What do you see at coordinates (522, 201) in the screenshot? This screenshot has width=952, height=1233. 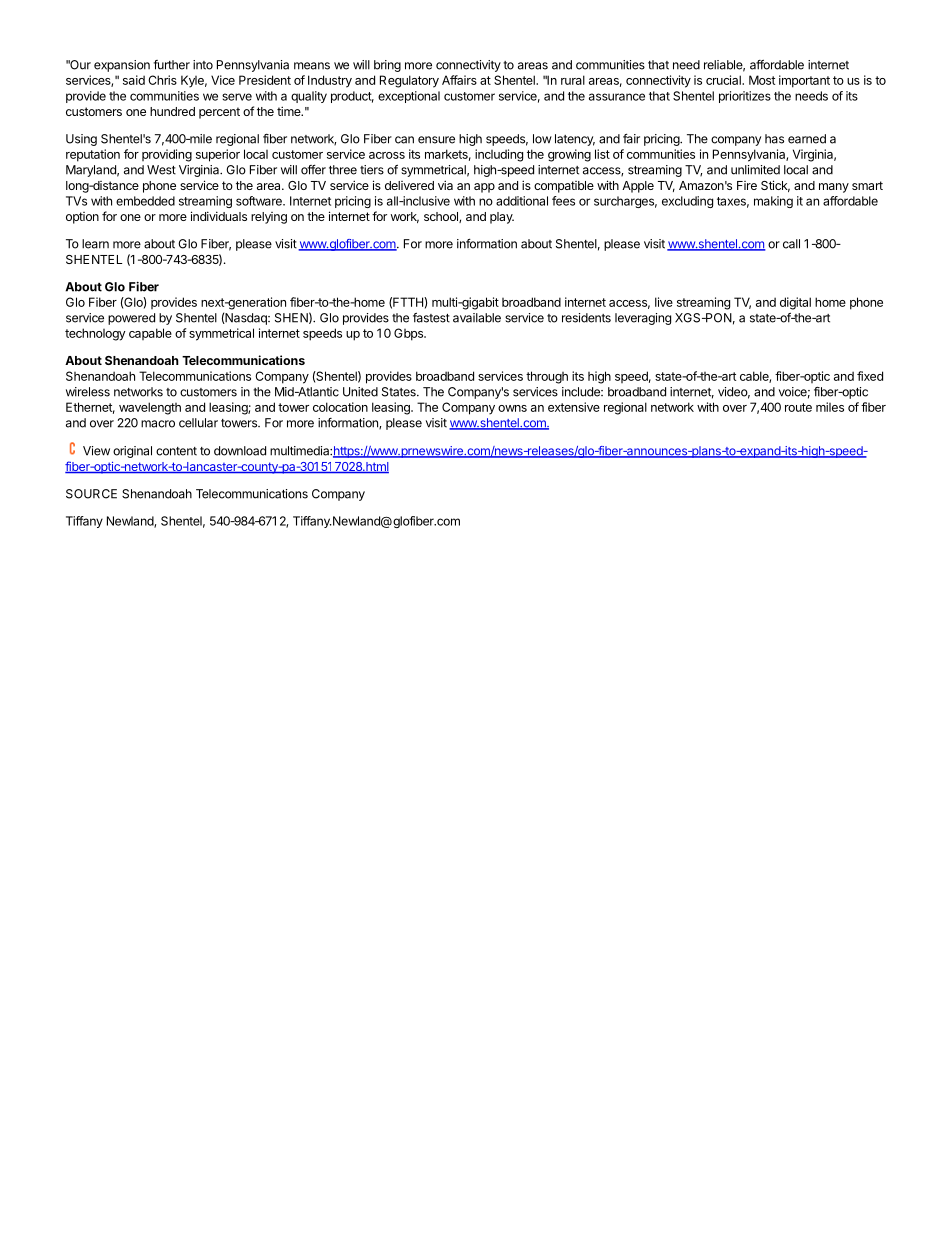 I see `additional` at bounding box center [522, 201].
